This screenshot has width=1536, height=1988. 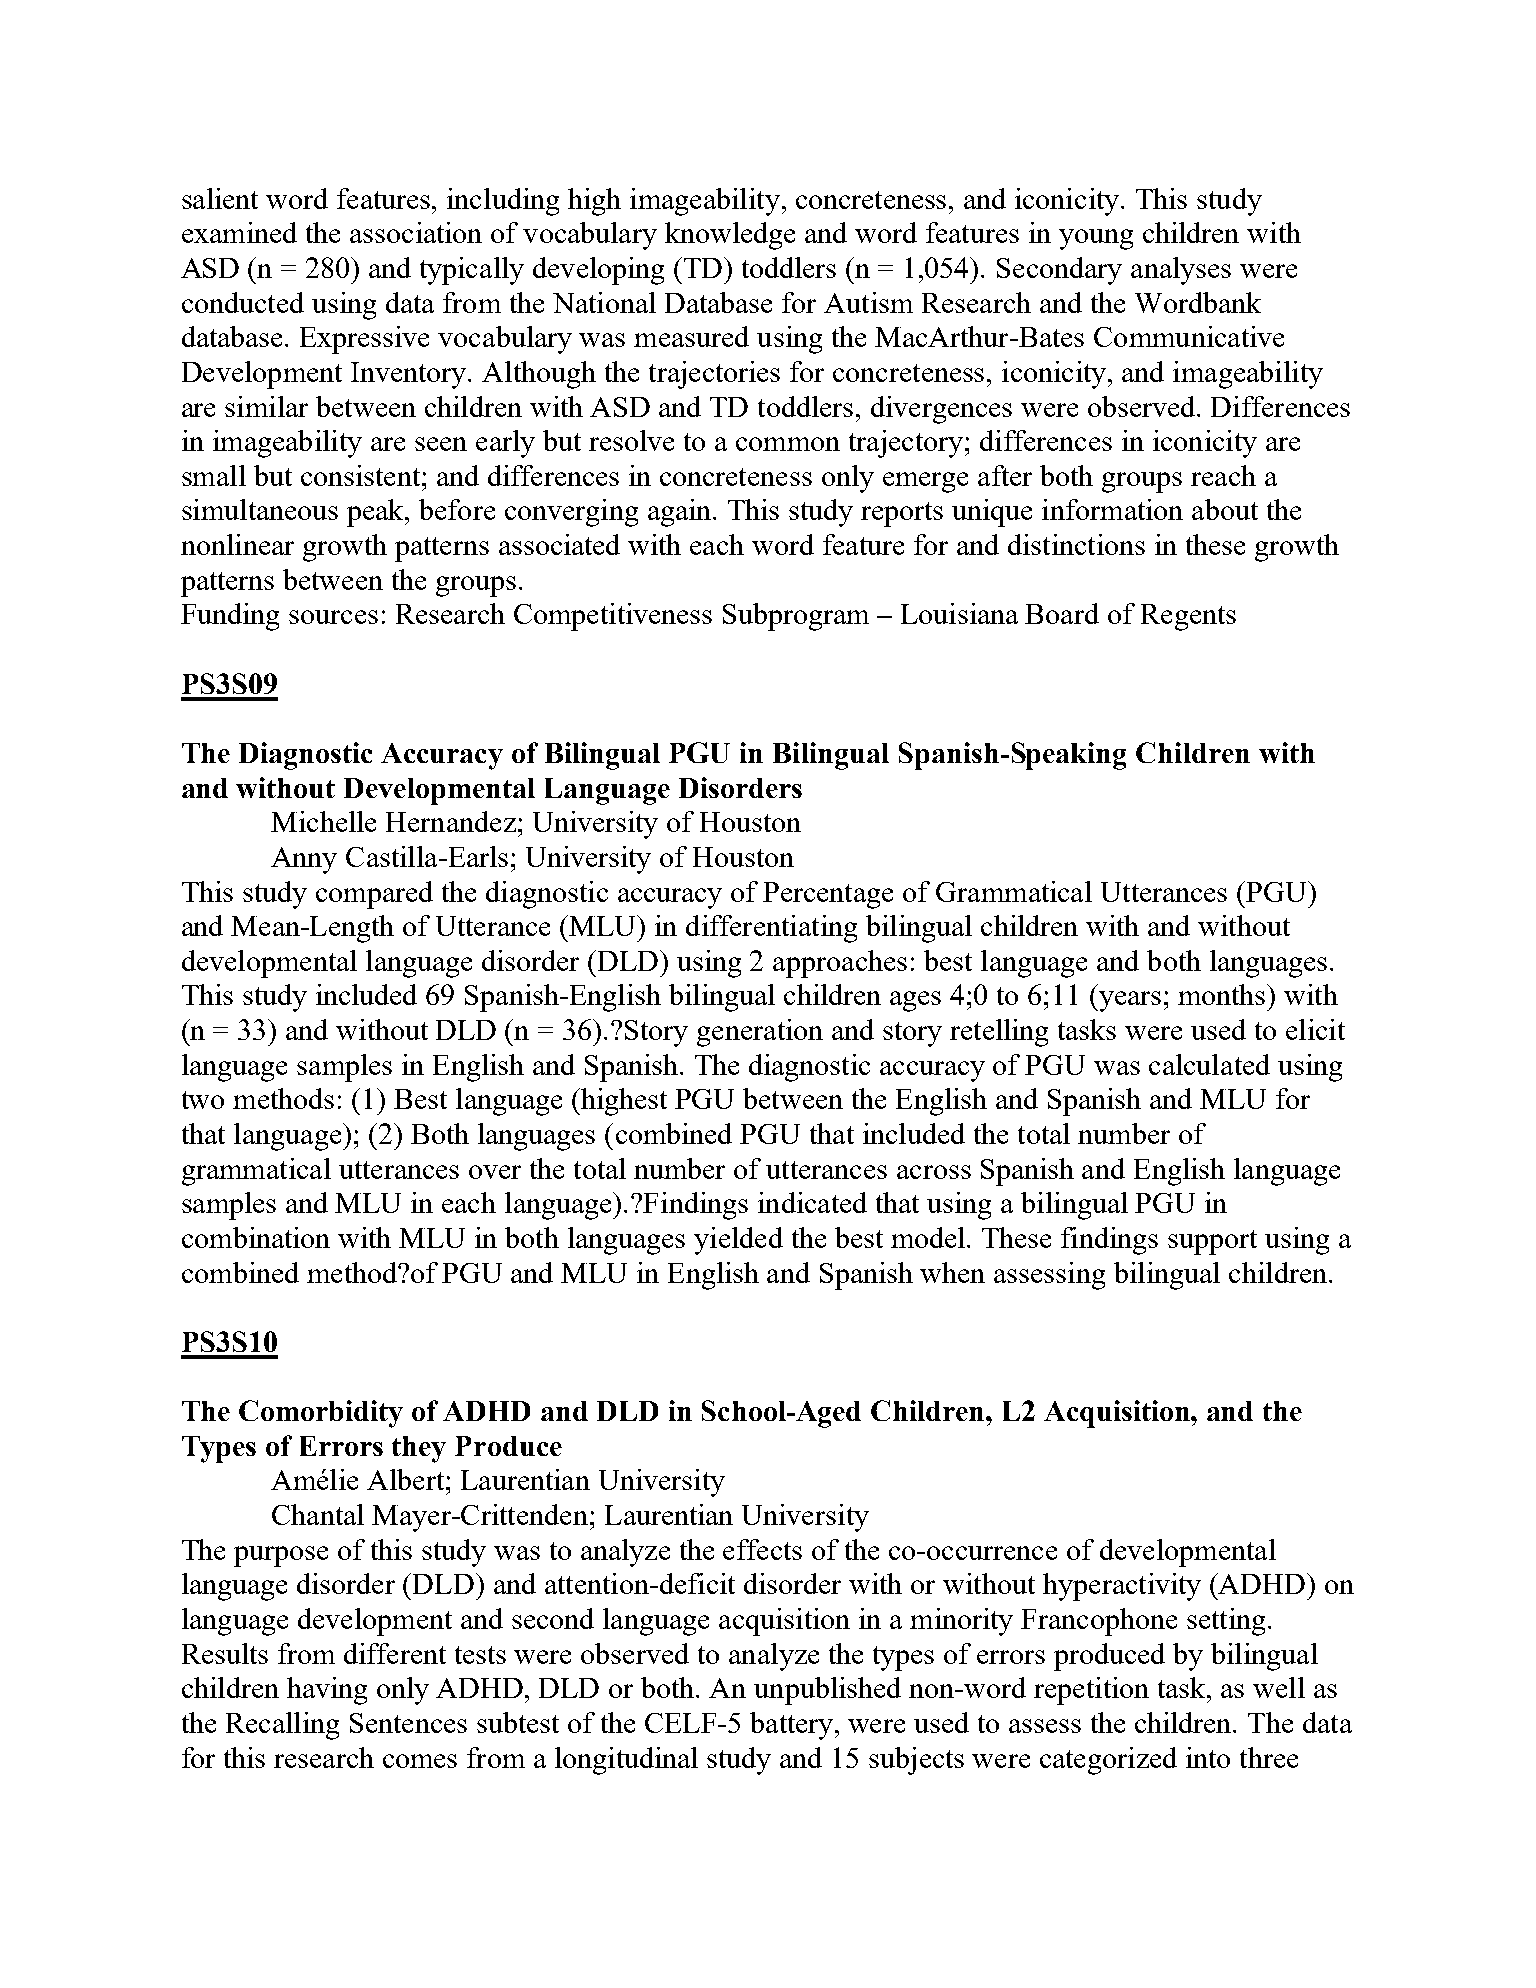 I want to click on generation, so click(x=760, y=1033).
